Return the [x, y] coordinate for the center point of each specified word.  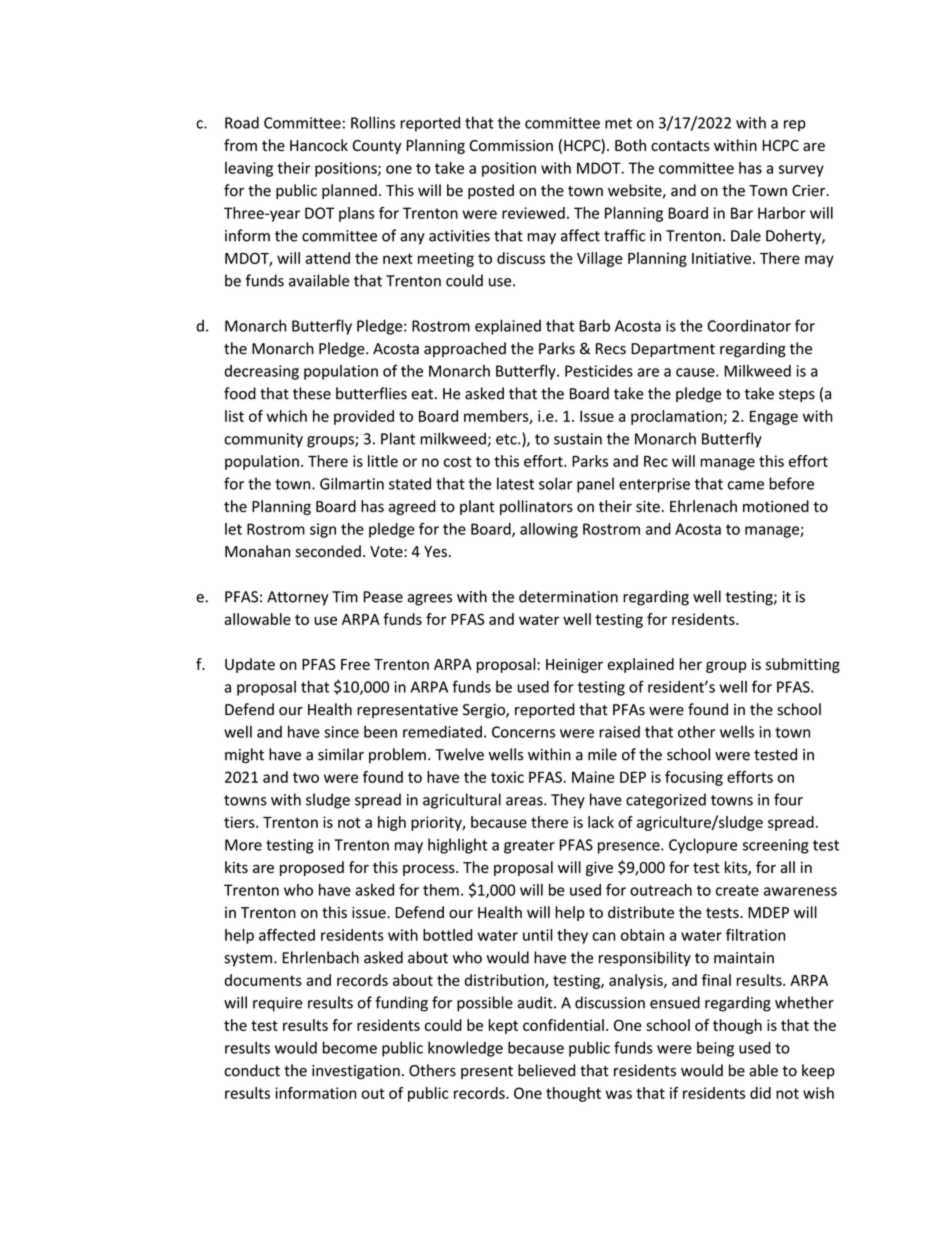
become [350, 1047]
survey [801, 171]
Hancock [319, 145]
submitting [803, 665]
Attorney [298, 598]
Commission [511, 146]
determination [568, 596]
